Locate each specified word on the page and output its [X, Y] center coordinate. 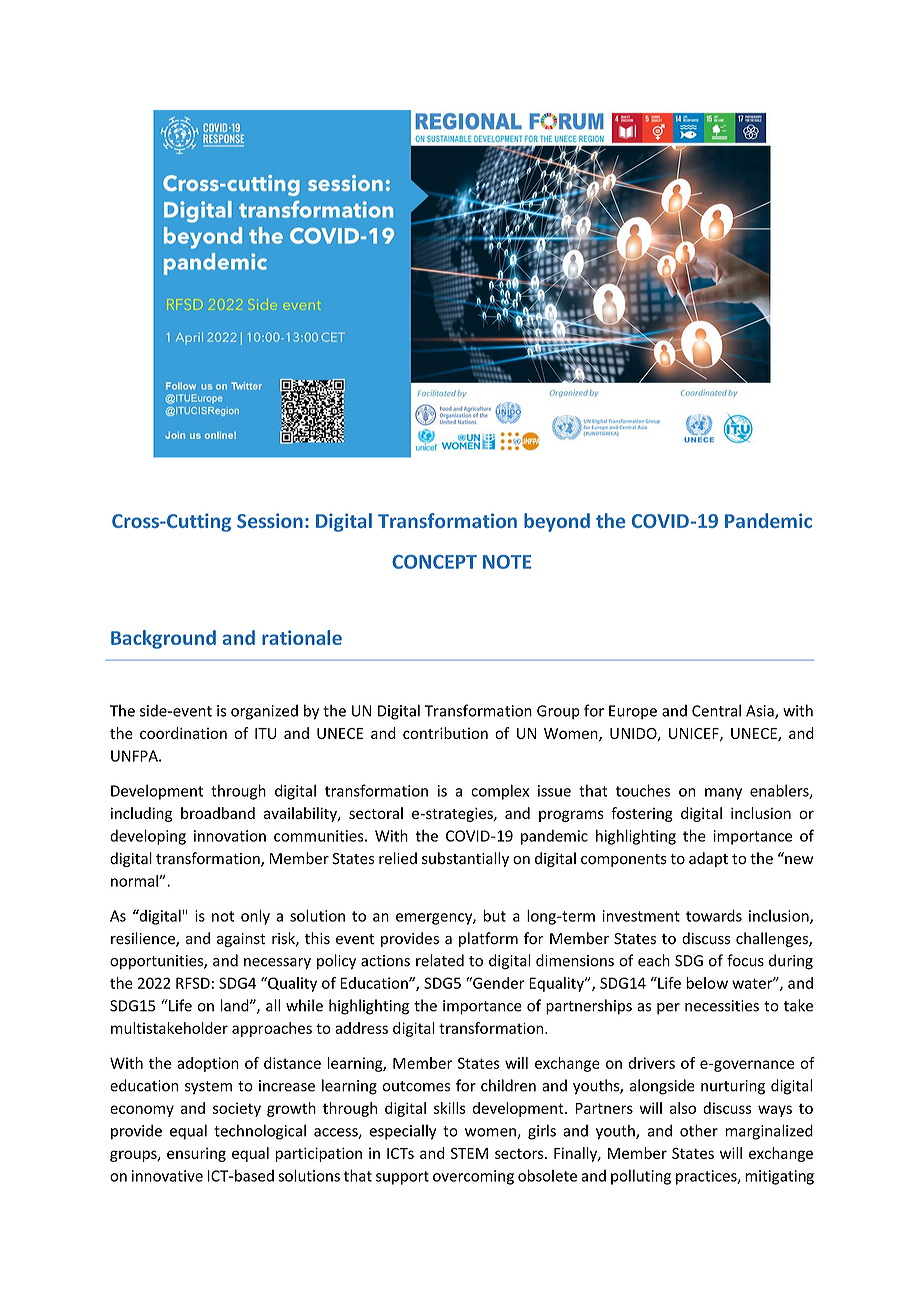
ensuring [196, 1154]
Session [270, 520]
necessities [722, 1006]
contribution [445, 733]
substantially [465, 859]
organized [264, 712]
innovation [230, 836]
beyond [557, 522]
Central [716, 710]
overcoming [473, 1177]
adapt [708, 859]
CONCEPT [434, 562]
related [440, 960]
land [236, 1005]
